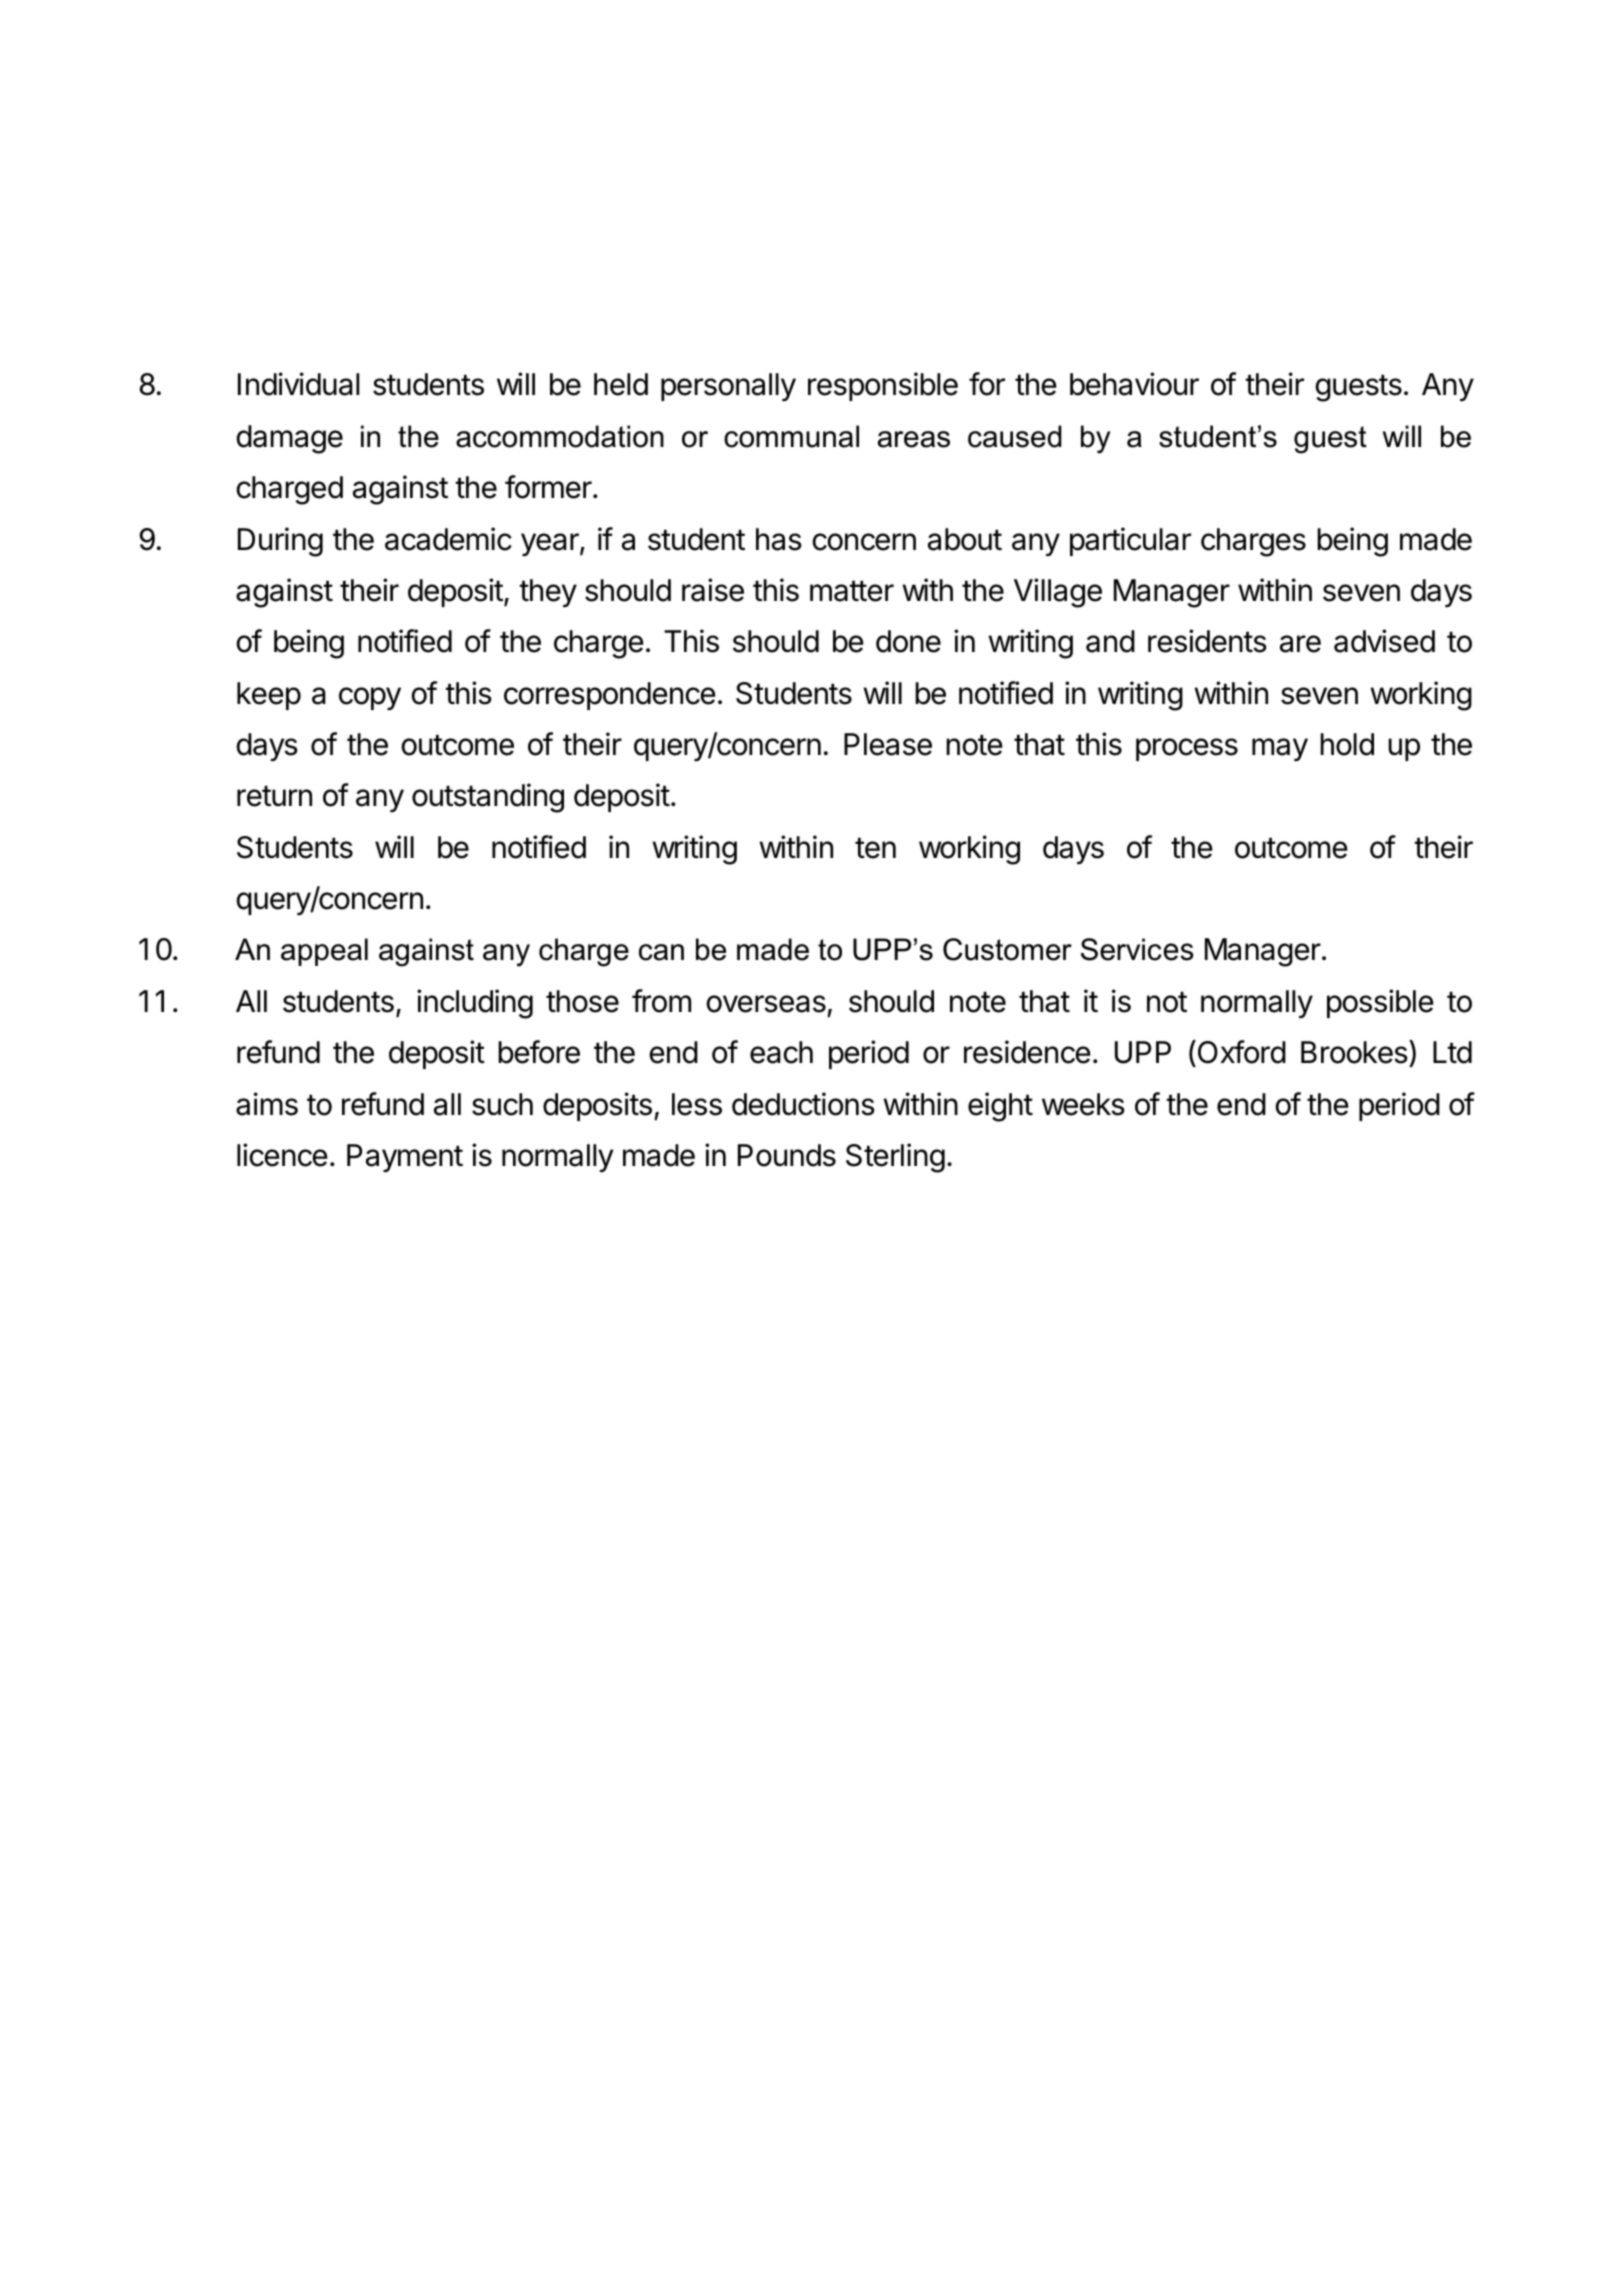 This document has width=1611, height=2279. What do you see at coordinates (883, 386) in the document?
I see `responsible` at bounding box center [883, 386].
